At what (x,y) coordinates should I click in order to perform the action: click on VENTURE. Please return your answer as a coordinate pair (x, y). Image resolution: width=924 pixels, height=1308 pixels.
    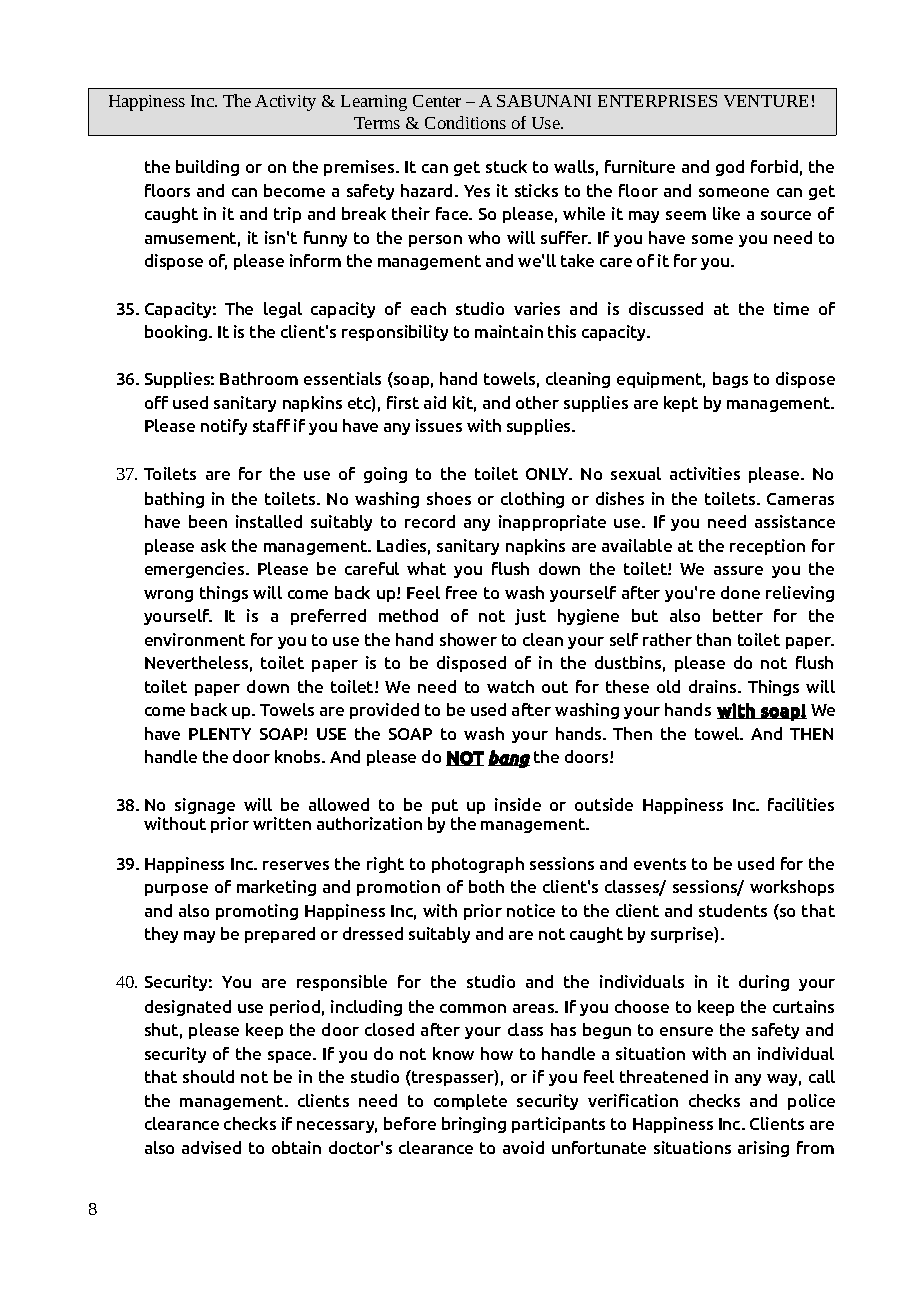
    Looking at the image, I should click on (766, 101).
